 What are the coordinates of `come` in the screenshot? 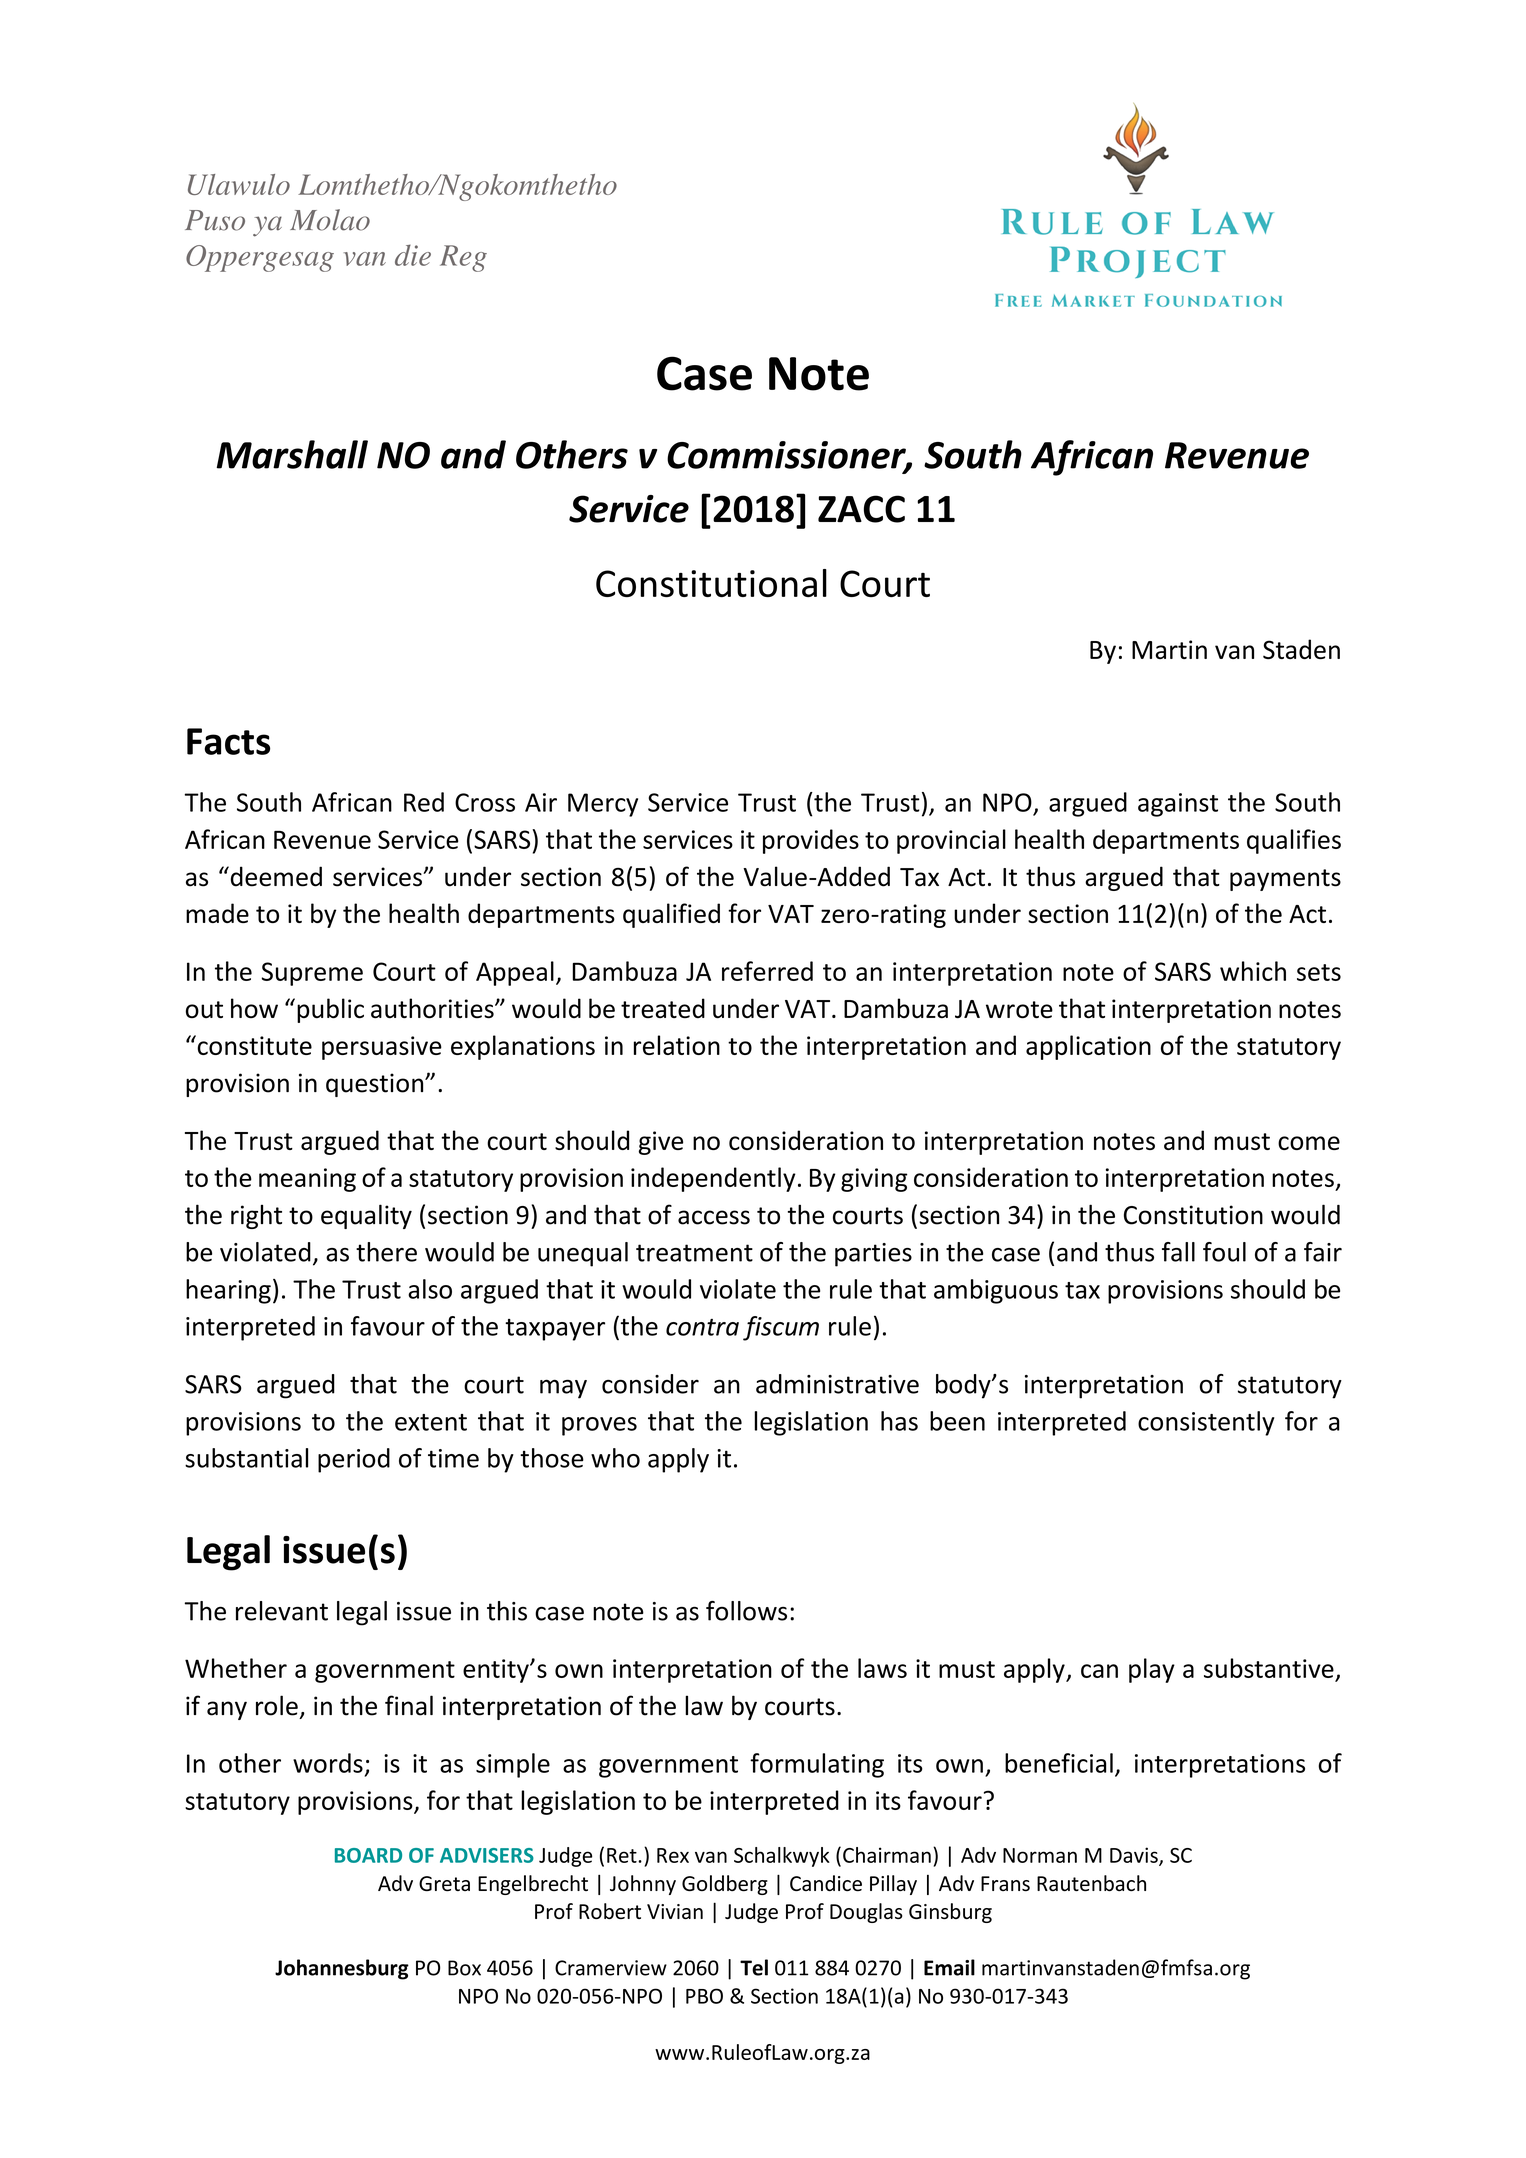 It's located at (1309, 1143).
